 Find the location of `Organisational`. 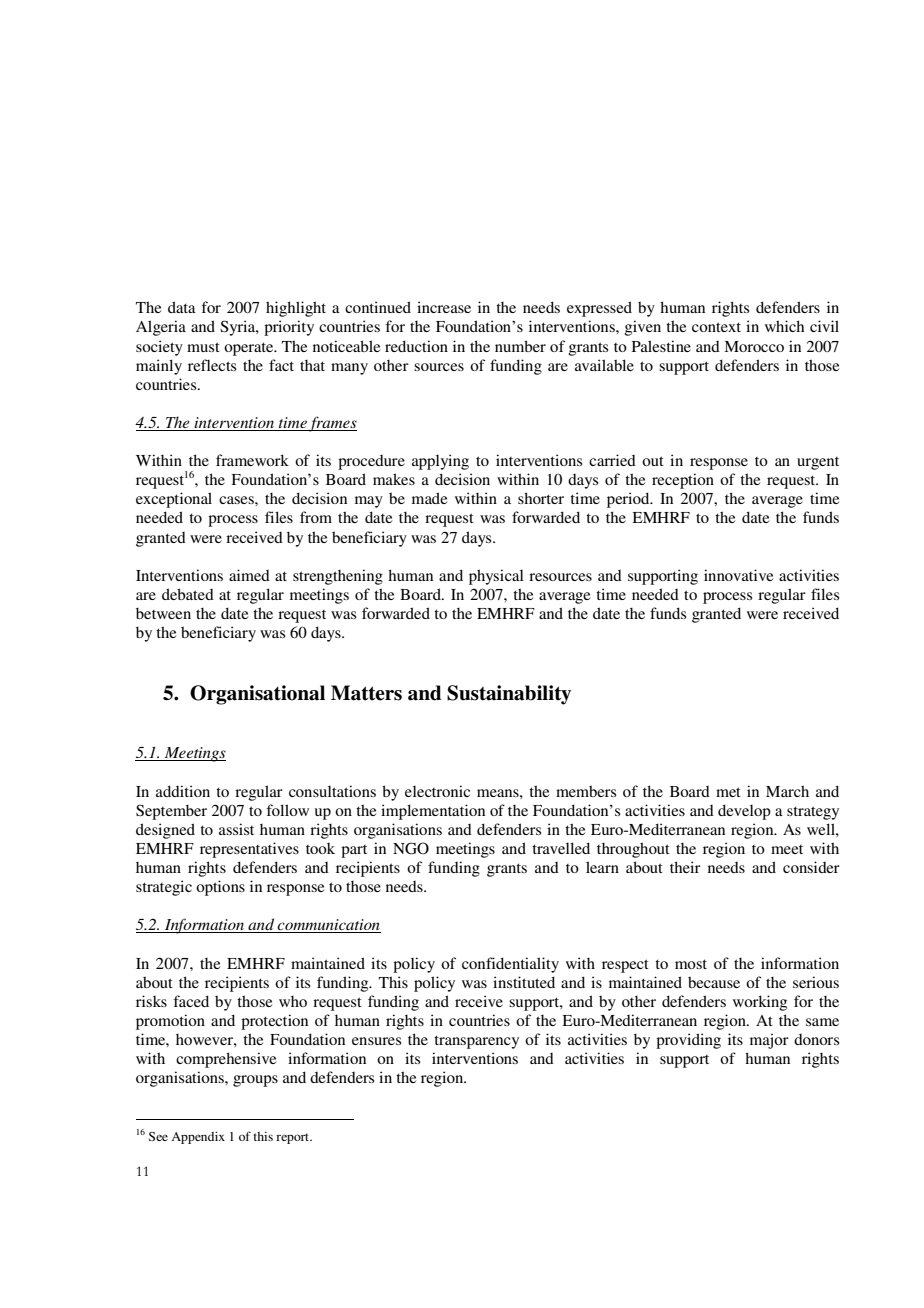

Organisational is located at coordinates (257, 695).
